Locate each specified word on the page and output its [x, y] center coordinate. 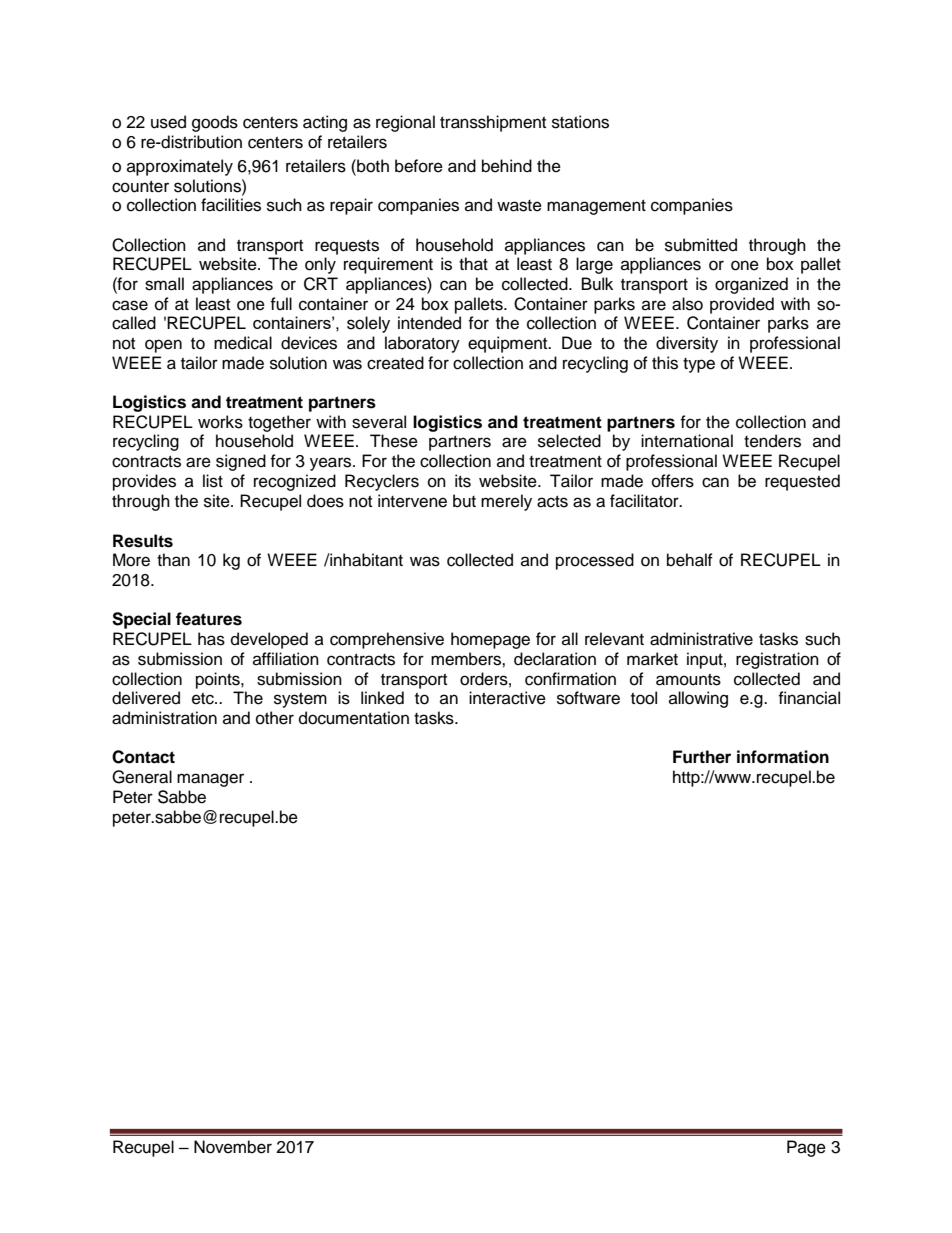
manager [210, 780]
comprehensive [387, 640]
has [211, 639]
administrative [701, 639]
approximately [180, 167]
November [233, 1147]
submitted [701, 245]
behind [507, 166]
